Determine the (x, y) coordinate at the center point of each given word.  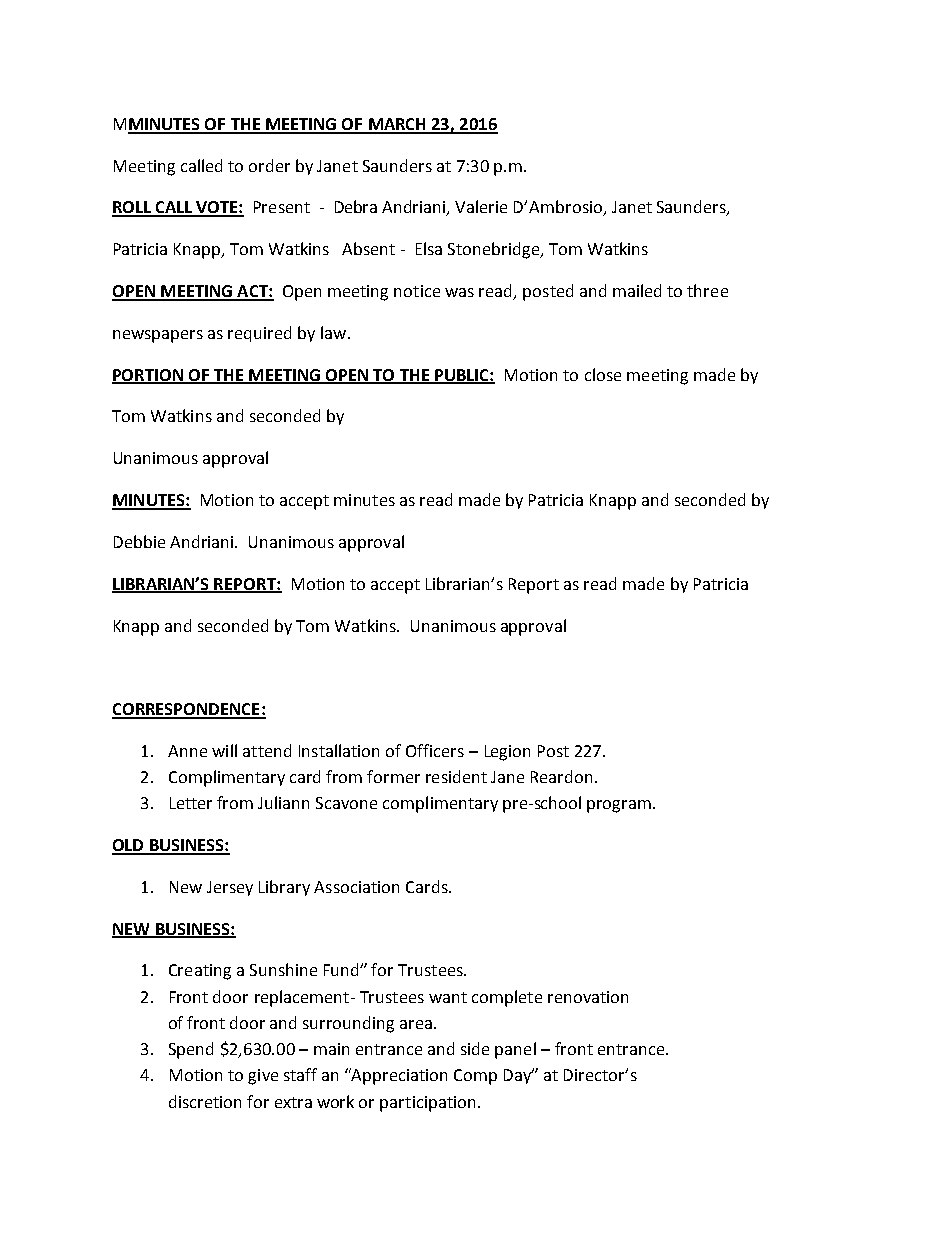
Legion (507, 753)
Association (356, 887)
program (619, 806)
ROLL (132, 208)
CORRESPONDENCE (187, 710)
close (603, 374)
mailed (637, 290)
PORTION (149, 376)
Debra (356, 206)
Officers (435, 750)
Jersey (230, 888)
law (335, 332)
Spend (191, 1050)
